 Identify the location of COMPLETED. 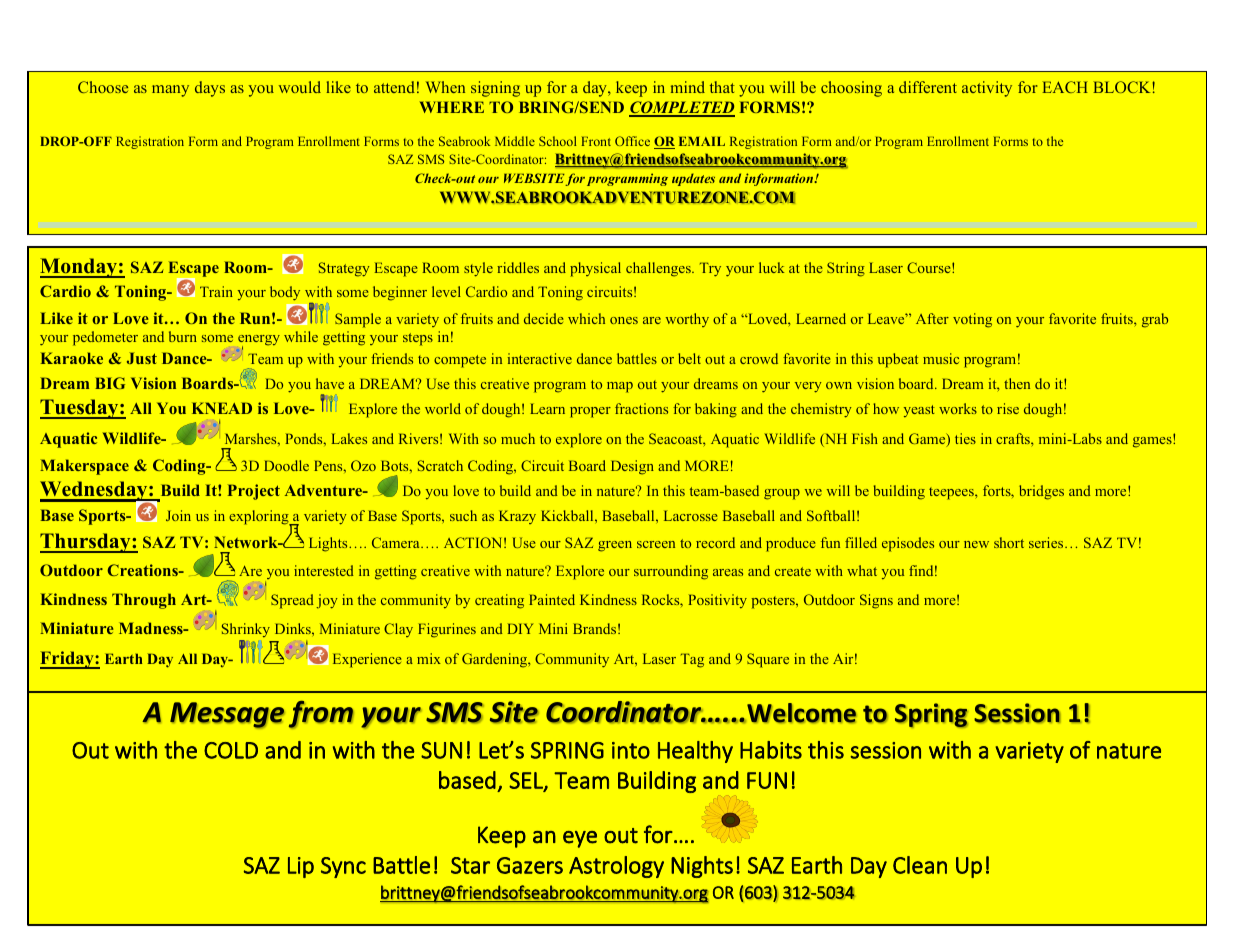
(682, 108).
